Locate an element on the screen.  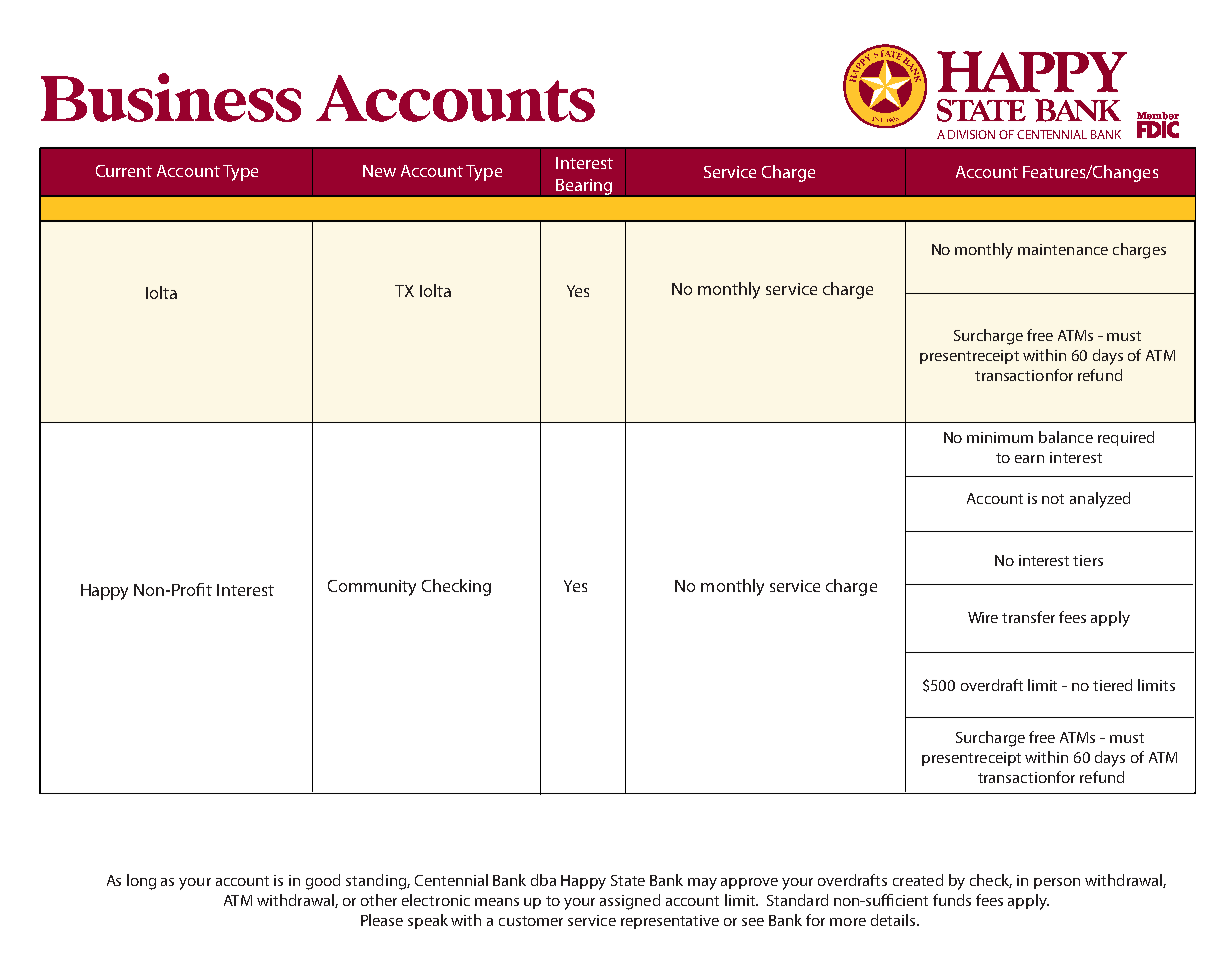
Business is located at coordinates (171, 97).
